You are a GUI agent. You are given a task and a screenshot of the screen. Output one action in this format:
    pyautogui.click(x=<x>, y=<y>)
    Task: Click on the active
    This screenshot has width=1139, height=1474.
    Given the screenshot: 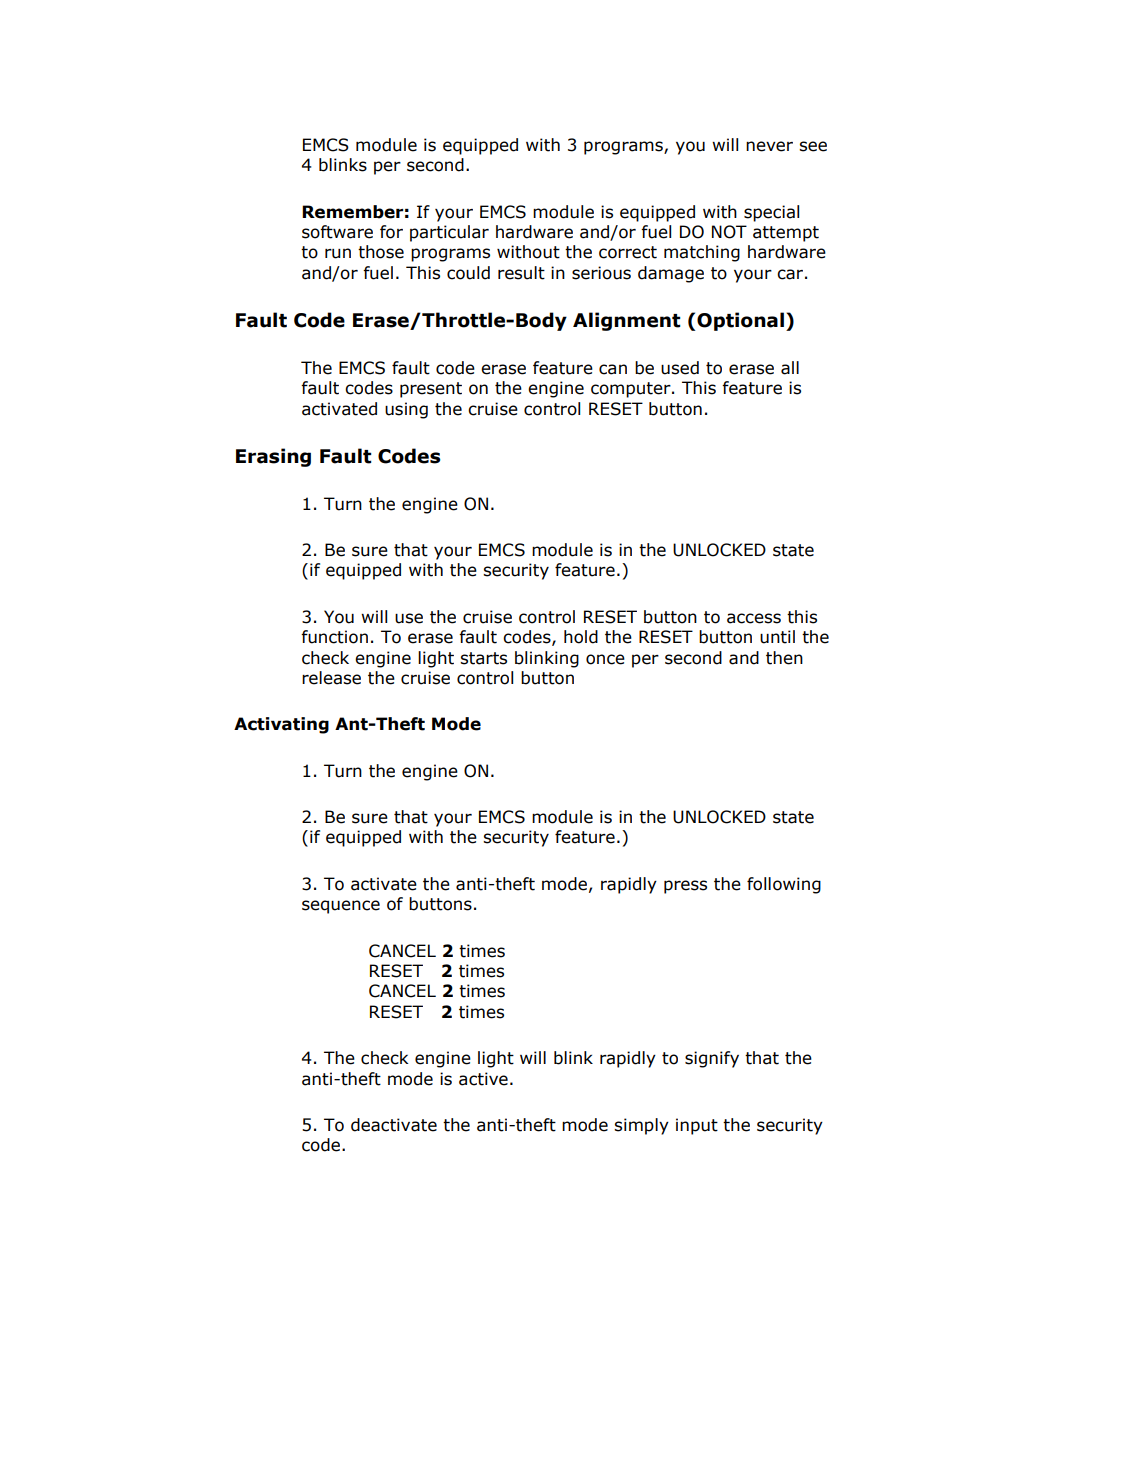 What is the action you would take?
    pyautogui.click(x=483, y=1079)
